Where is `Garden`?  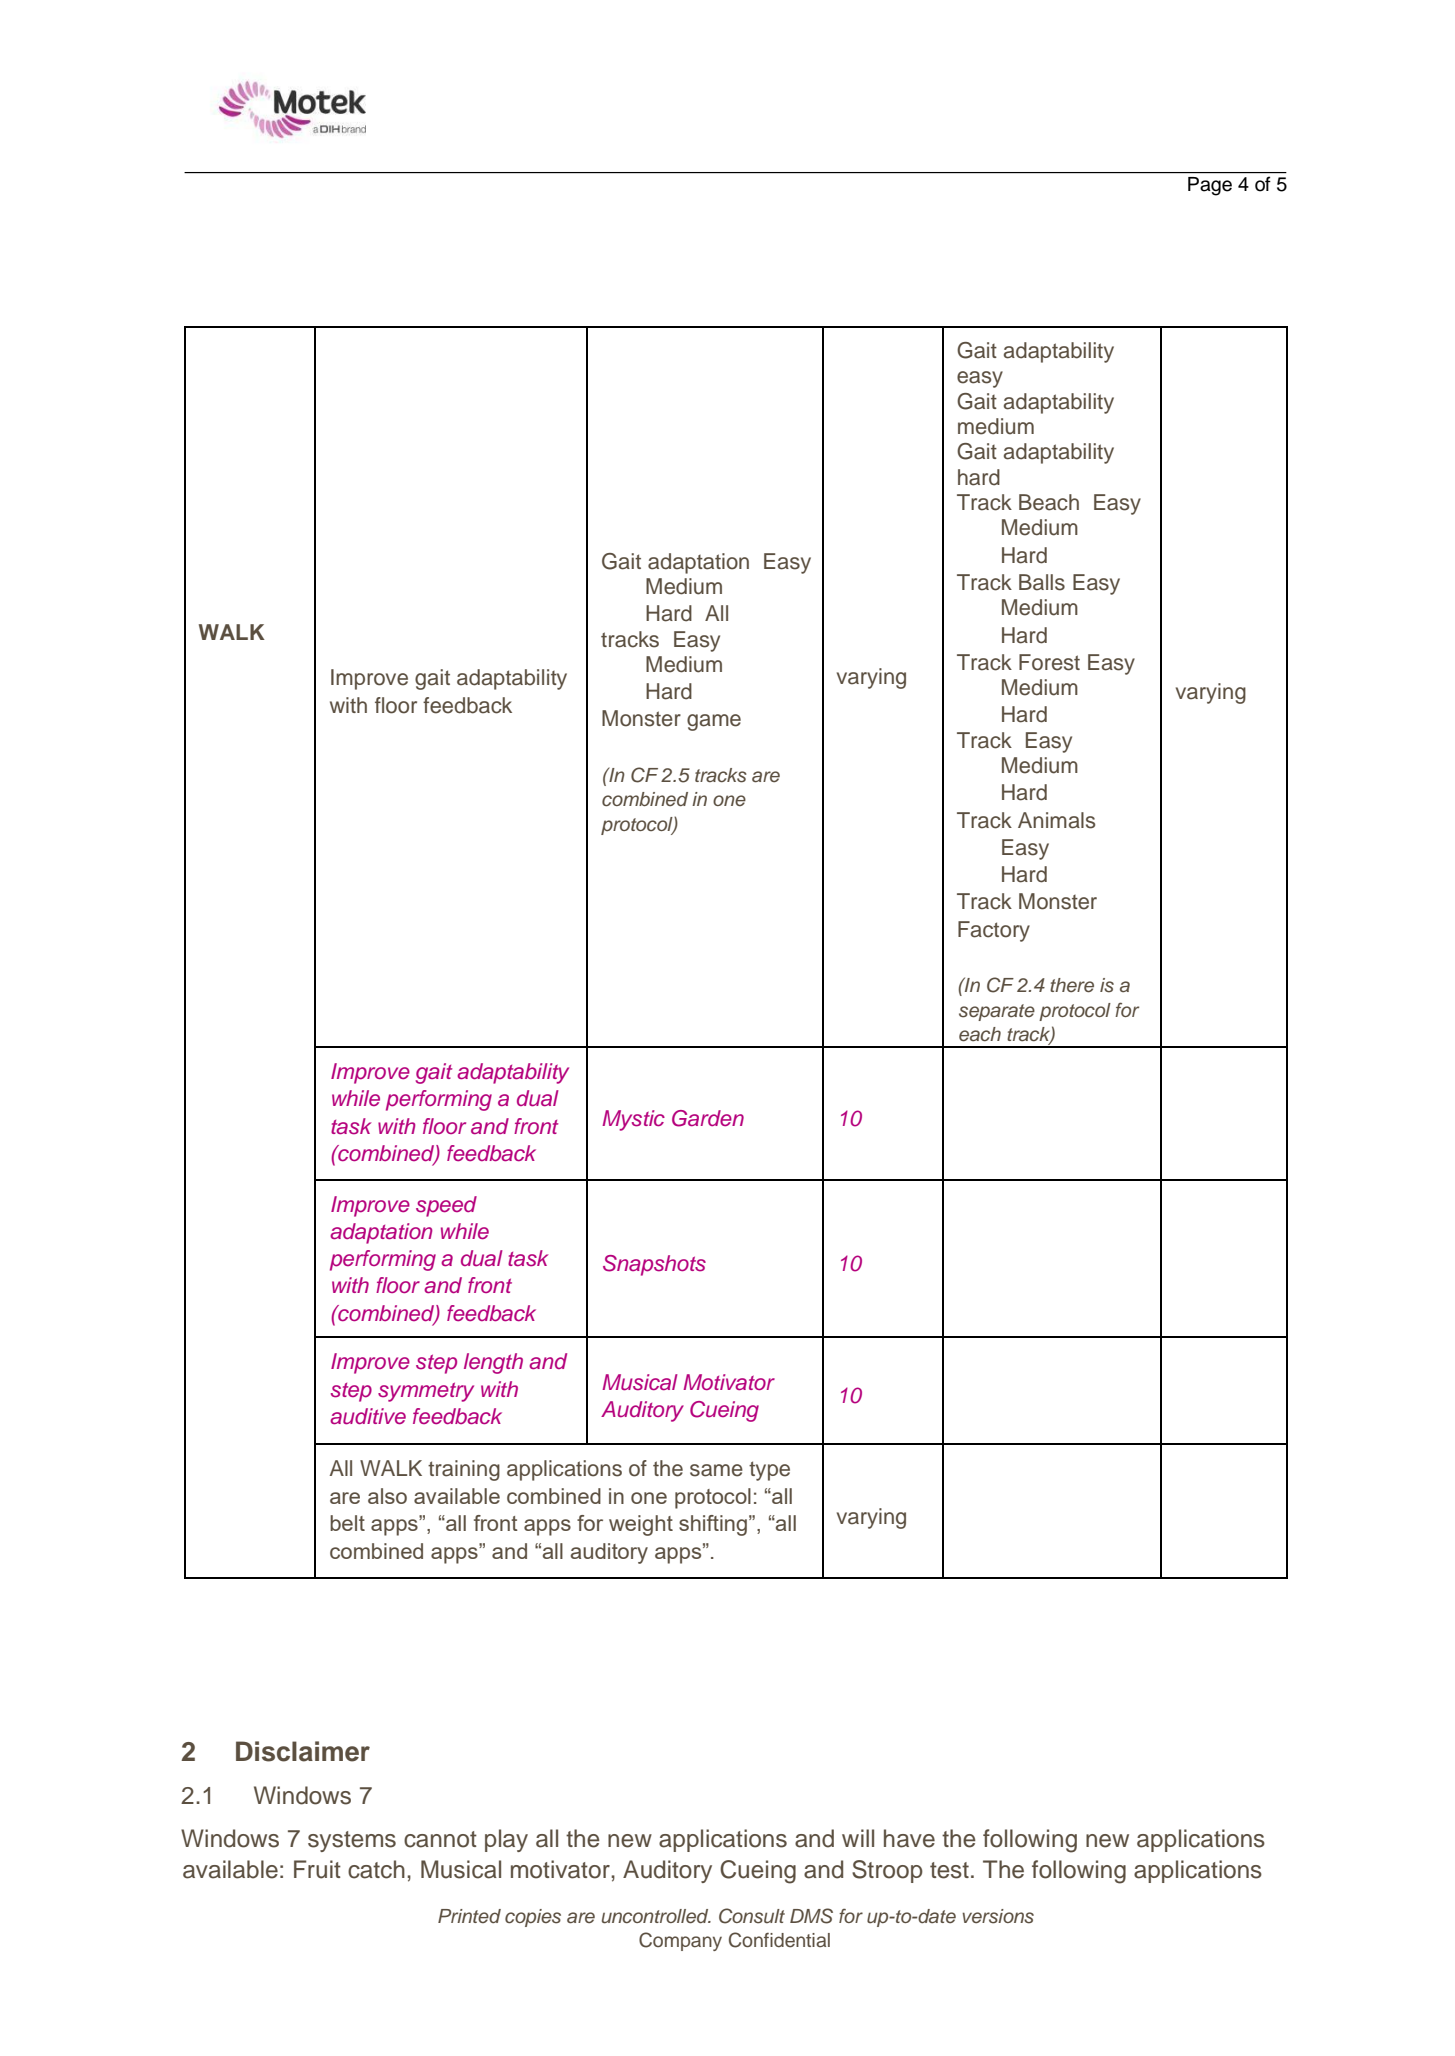 Garden is located at coordinates (708, 1118).
